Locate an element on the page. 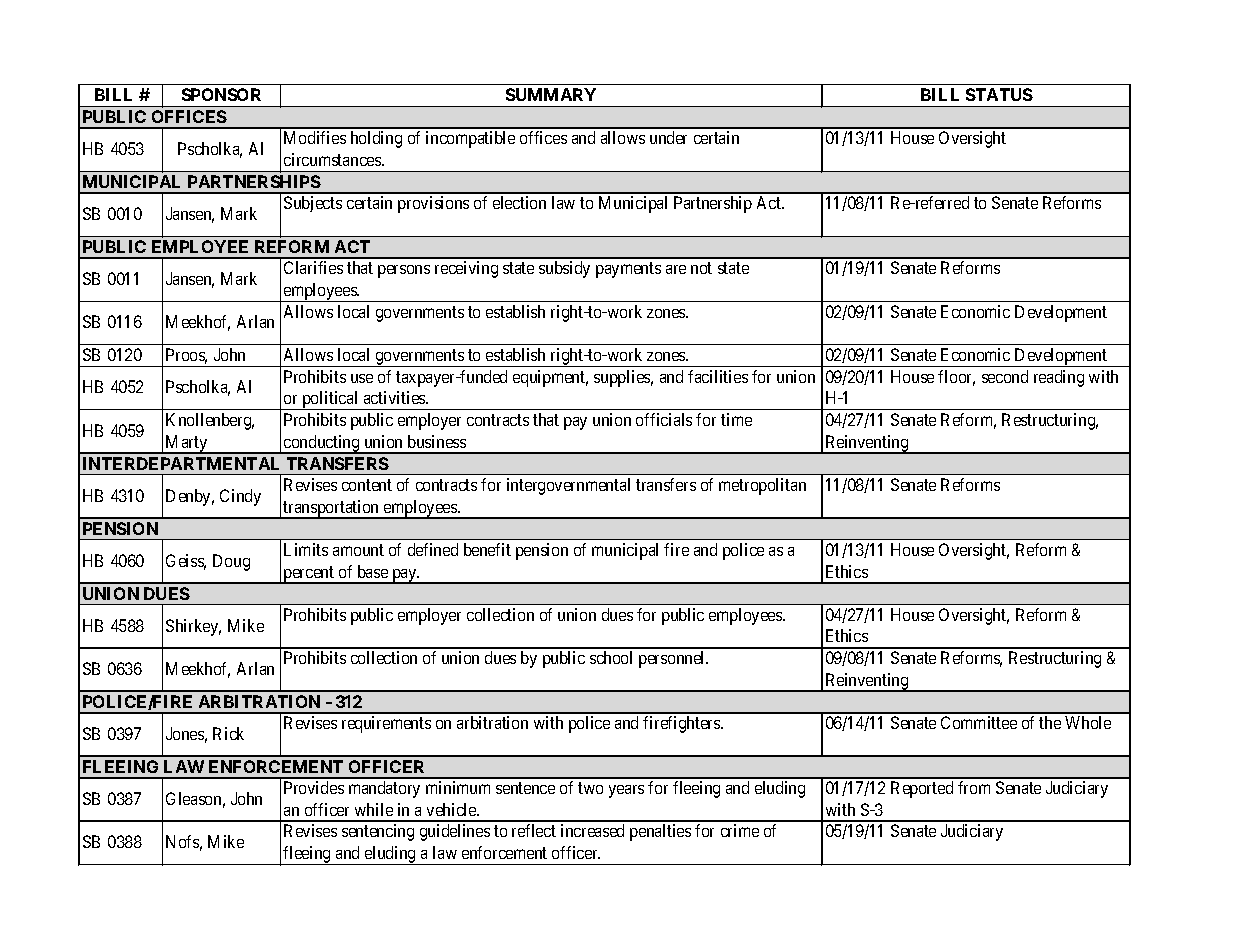 The height and width of the image is (952, 1233). Provides is located at coordinates (314, 787).
